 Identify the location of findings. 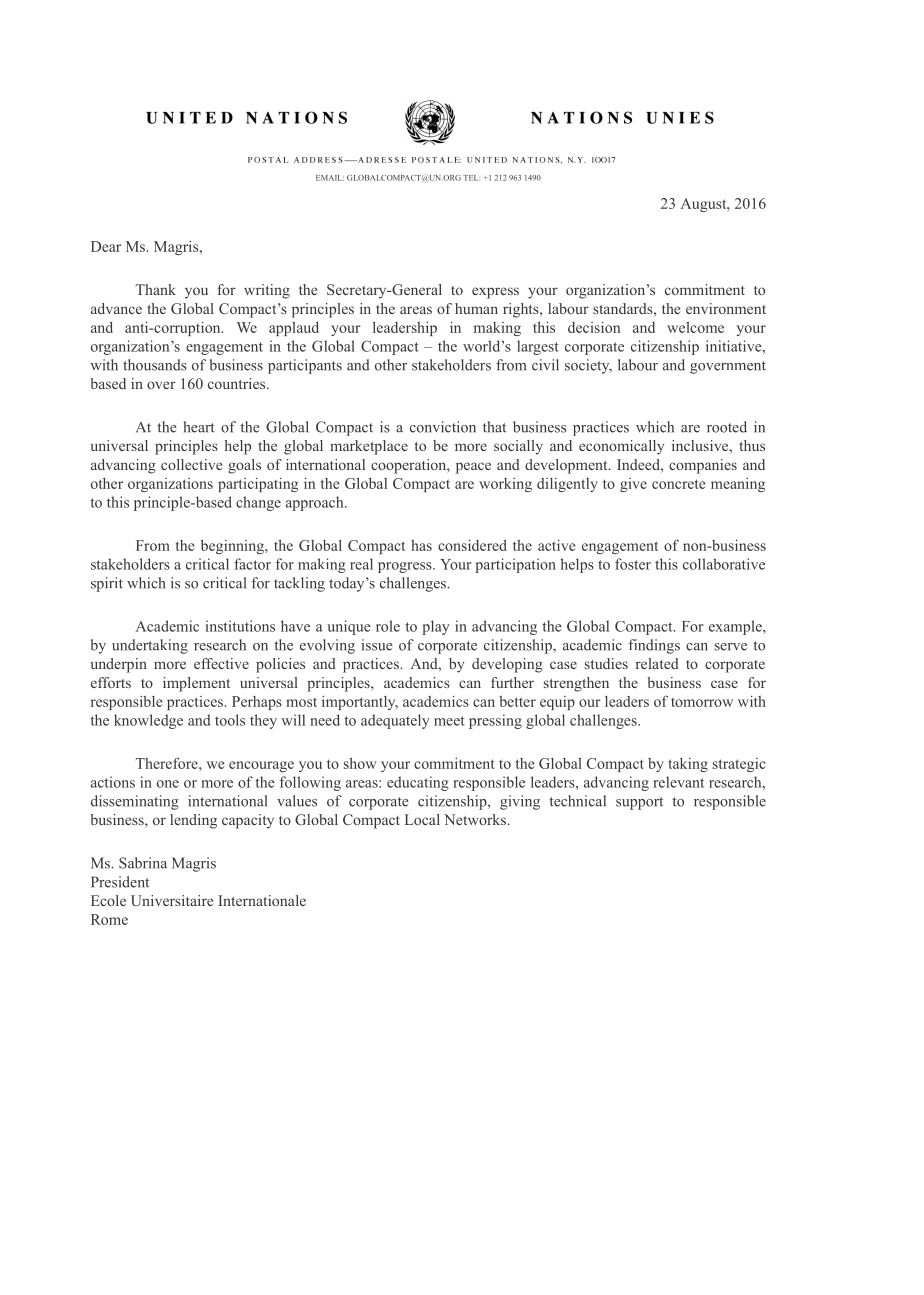
(654, 646).
